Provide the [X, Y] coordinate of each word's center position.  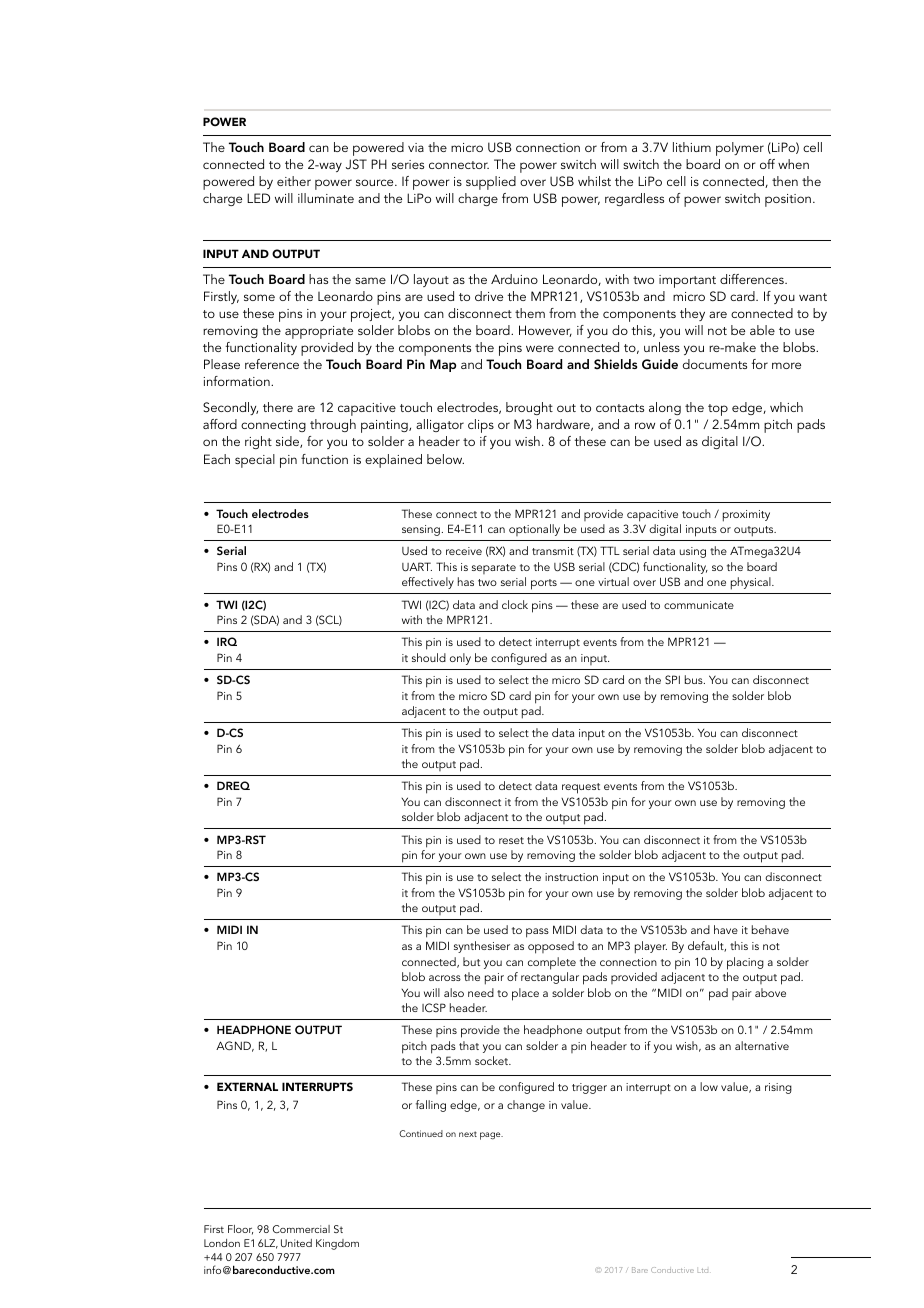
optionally [534, 530]
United [296, 1243]
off [767, 164]
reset [511, 840]
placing [745, 963]
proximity [746, 516]
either [294, 181]
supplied [491, 183]
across [445, 978]
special [255, 461]
